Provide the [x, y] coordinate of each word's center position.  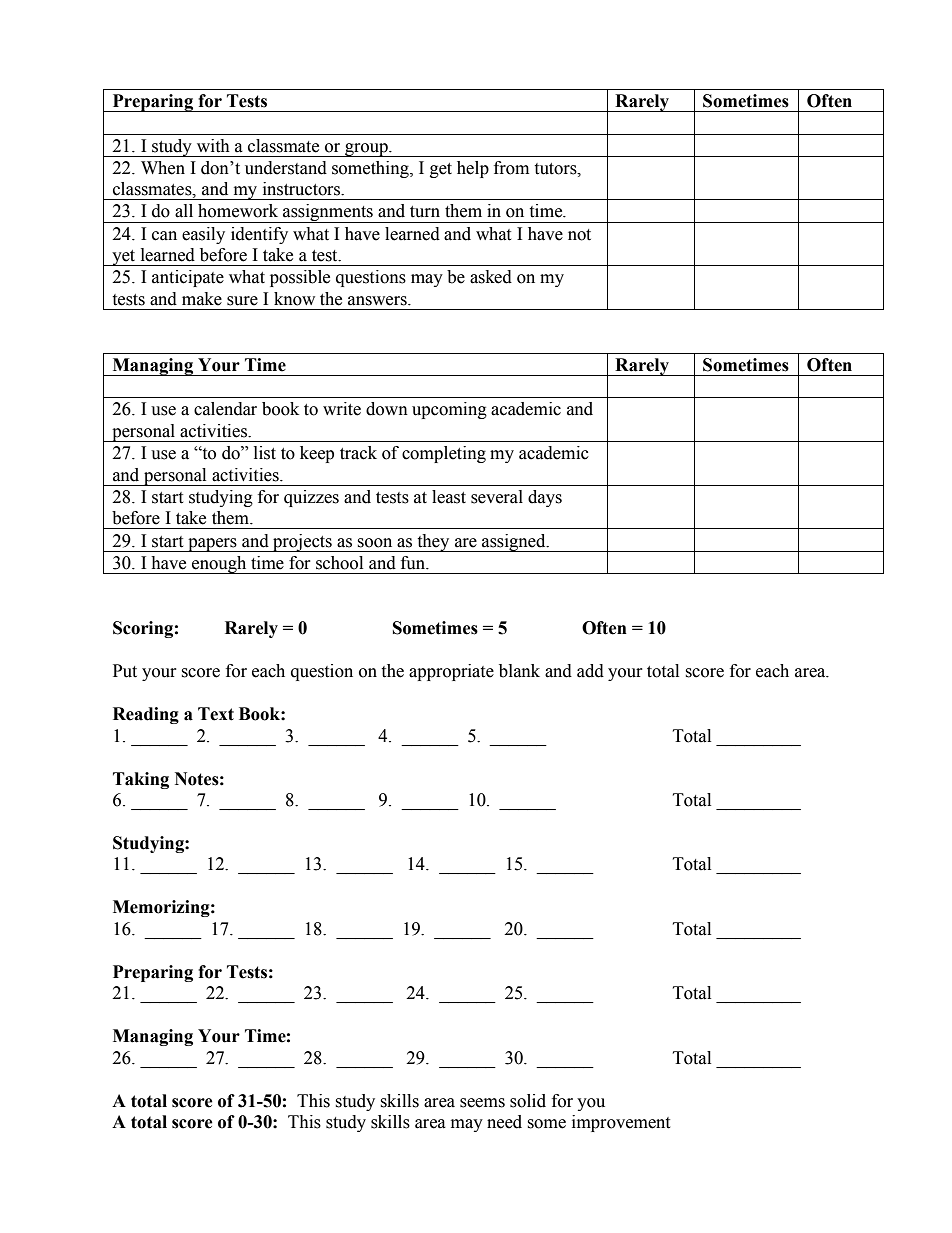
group [366, 150]
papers [212, 545]
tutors [556, 169]
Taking [141, 780]
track [358, 453]
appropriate [451, 672]
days [545, 498]
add [590, 671]
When [163, 168]
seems [482, 1103]
